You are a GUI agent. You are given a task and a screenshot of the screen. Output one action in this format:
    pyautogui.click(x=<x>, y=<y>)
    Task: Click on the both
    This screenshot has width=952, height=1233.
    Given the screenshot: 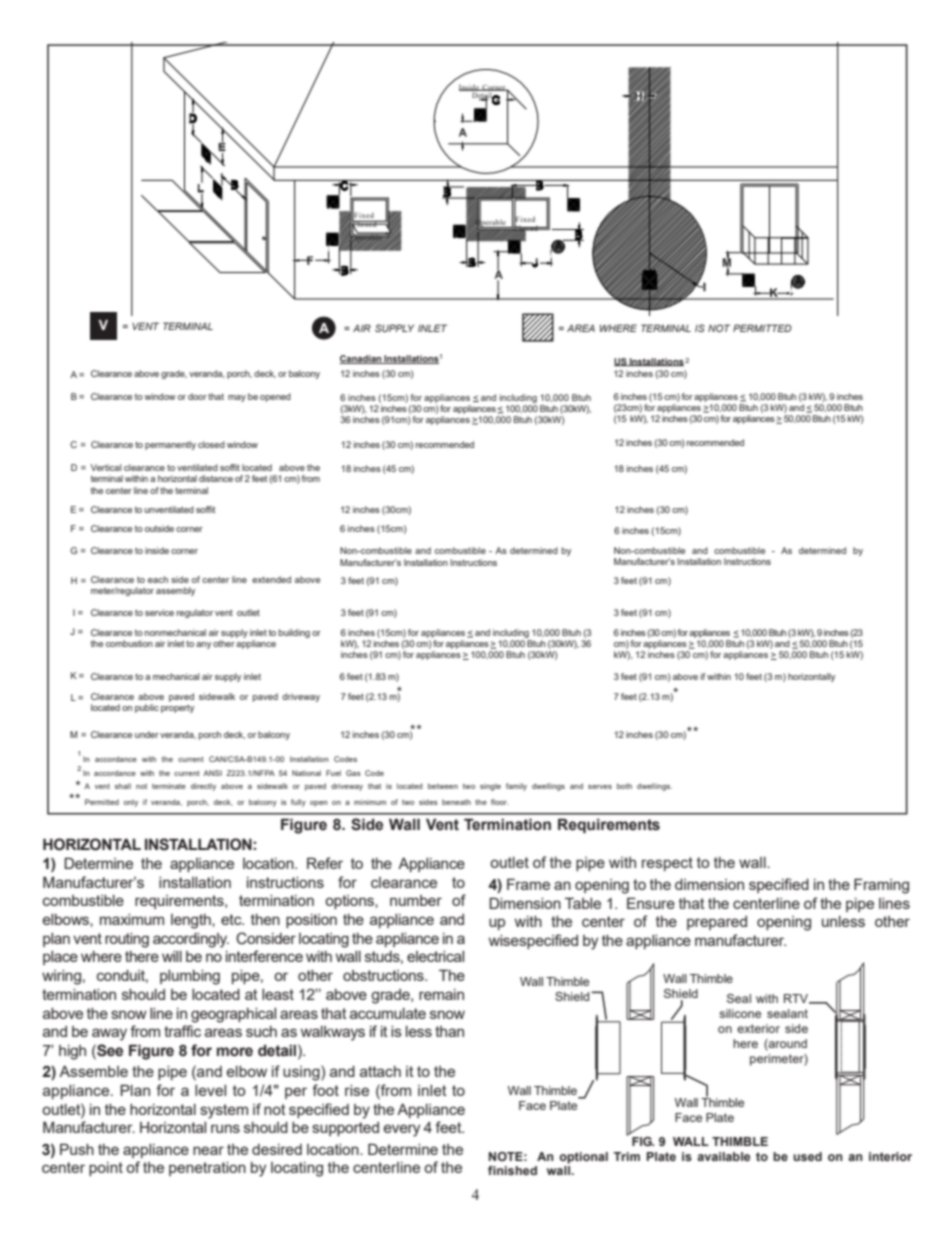 What is the action you would take?
    pyautogui.click(x=624, y=786)
